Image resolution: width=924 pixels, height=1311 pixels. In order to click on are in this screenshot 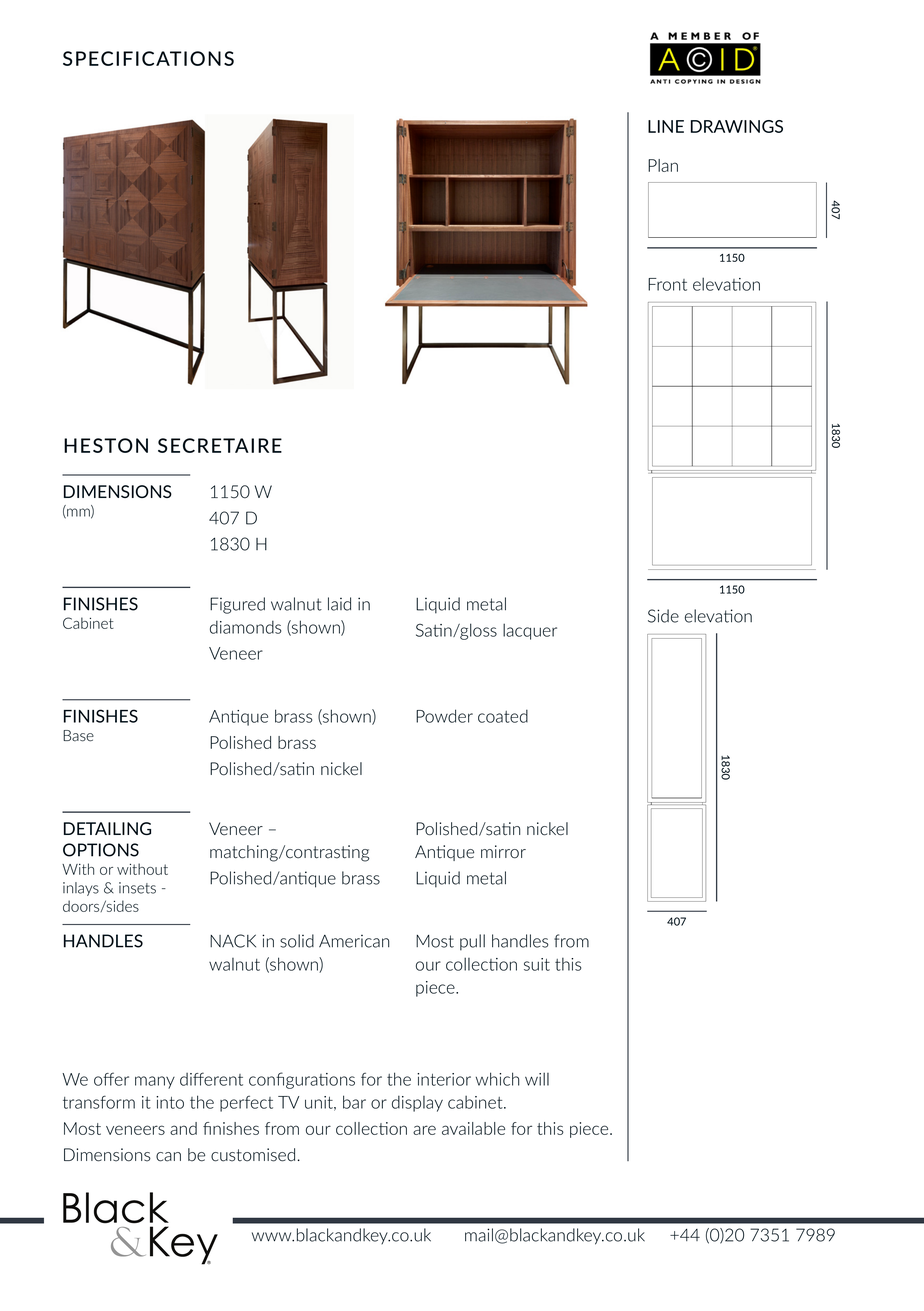, I will do `click(424, 1130)`.
